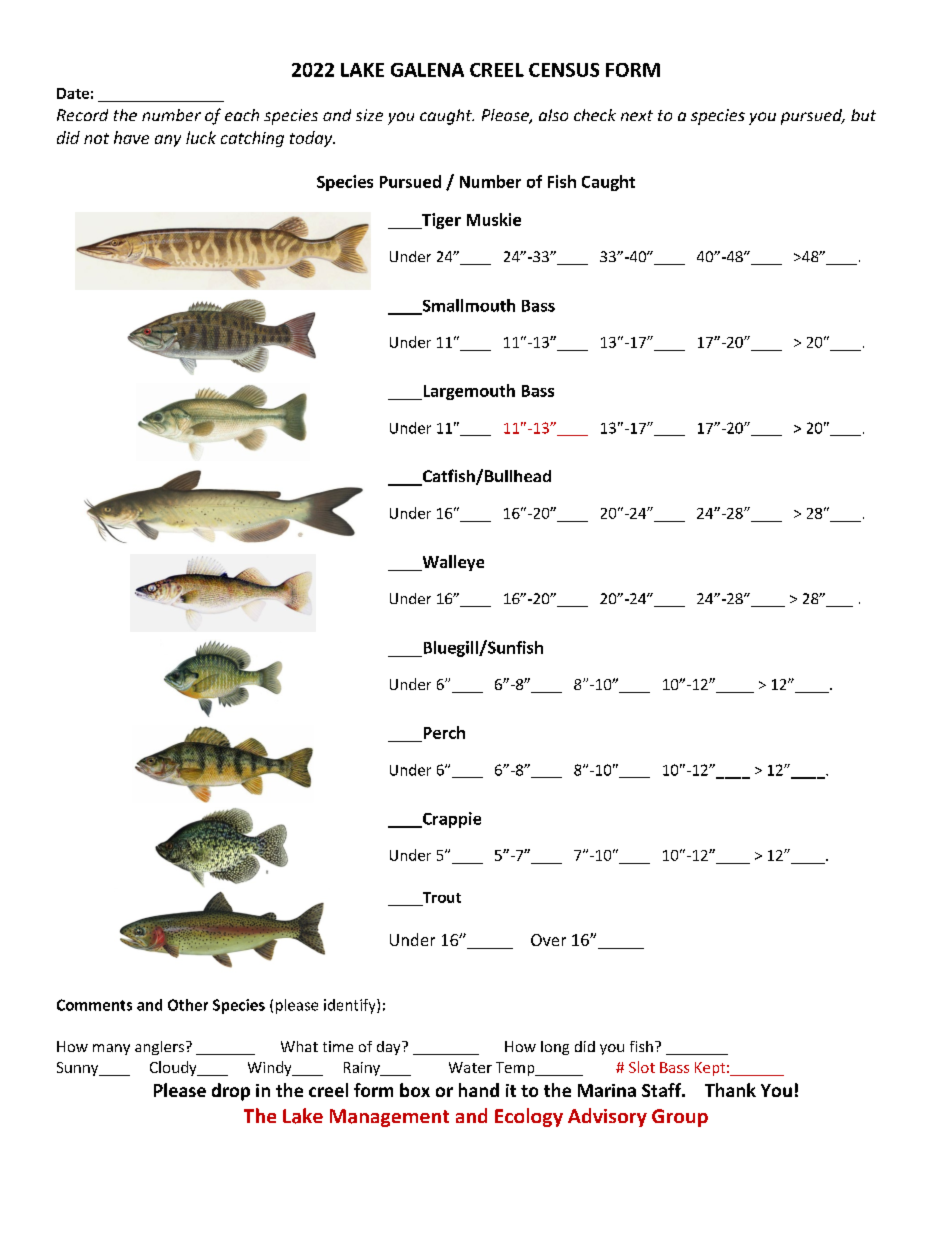  I want to click on but, so click(863, 115).
